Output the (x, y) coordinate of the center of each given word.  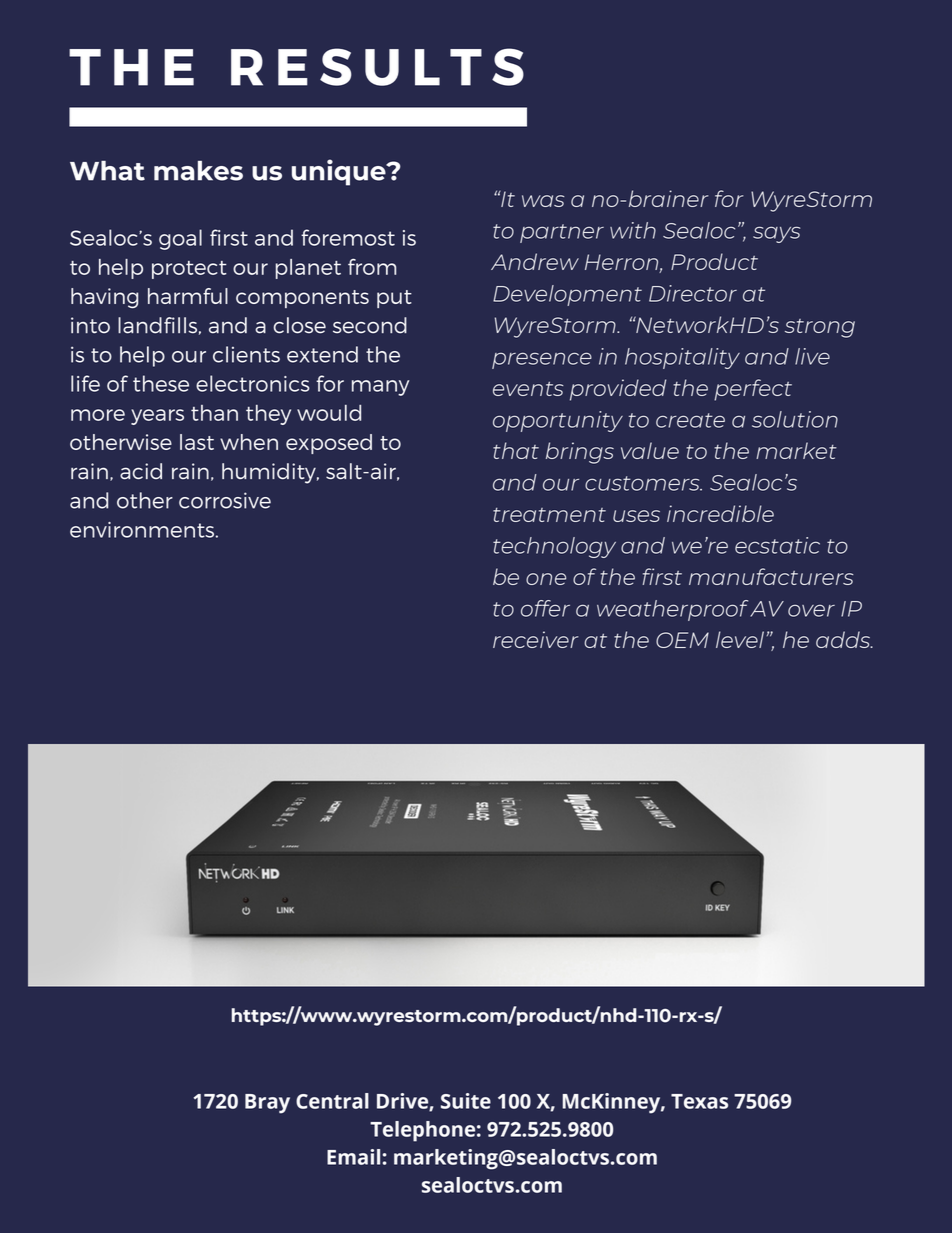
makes (198, 171)
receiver (536, 639)
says (776, 234)
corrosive (225, 500)
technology (554, 547)
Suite (466, 1101)
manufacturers (771, 576)
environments (142, 530)
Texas (699, 1101)
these (161, 383)
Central (332, 1101)
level (740, 639)
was (543, 201)
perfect (753, 390)
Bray (267, 1104)
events (528, 388)
